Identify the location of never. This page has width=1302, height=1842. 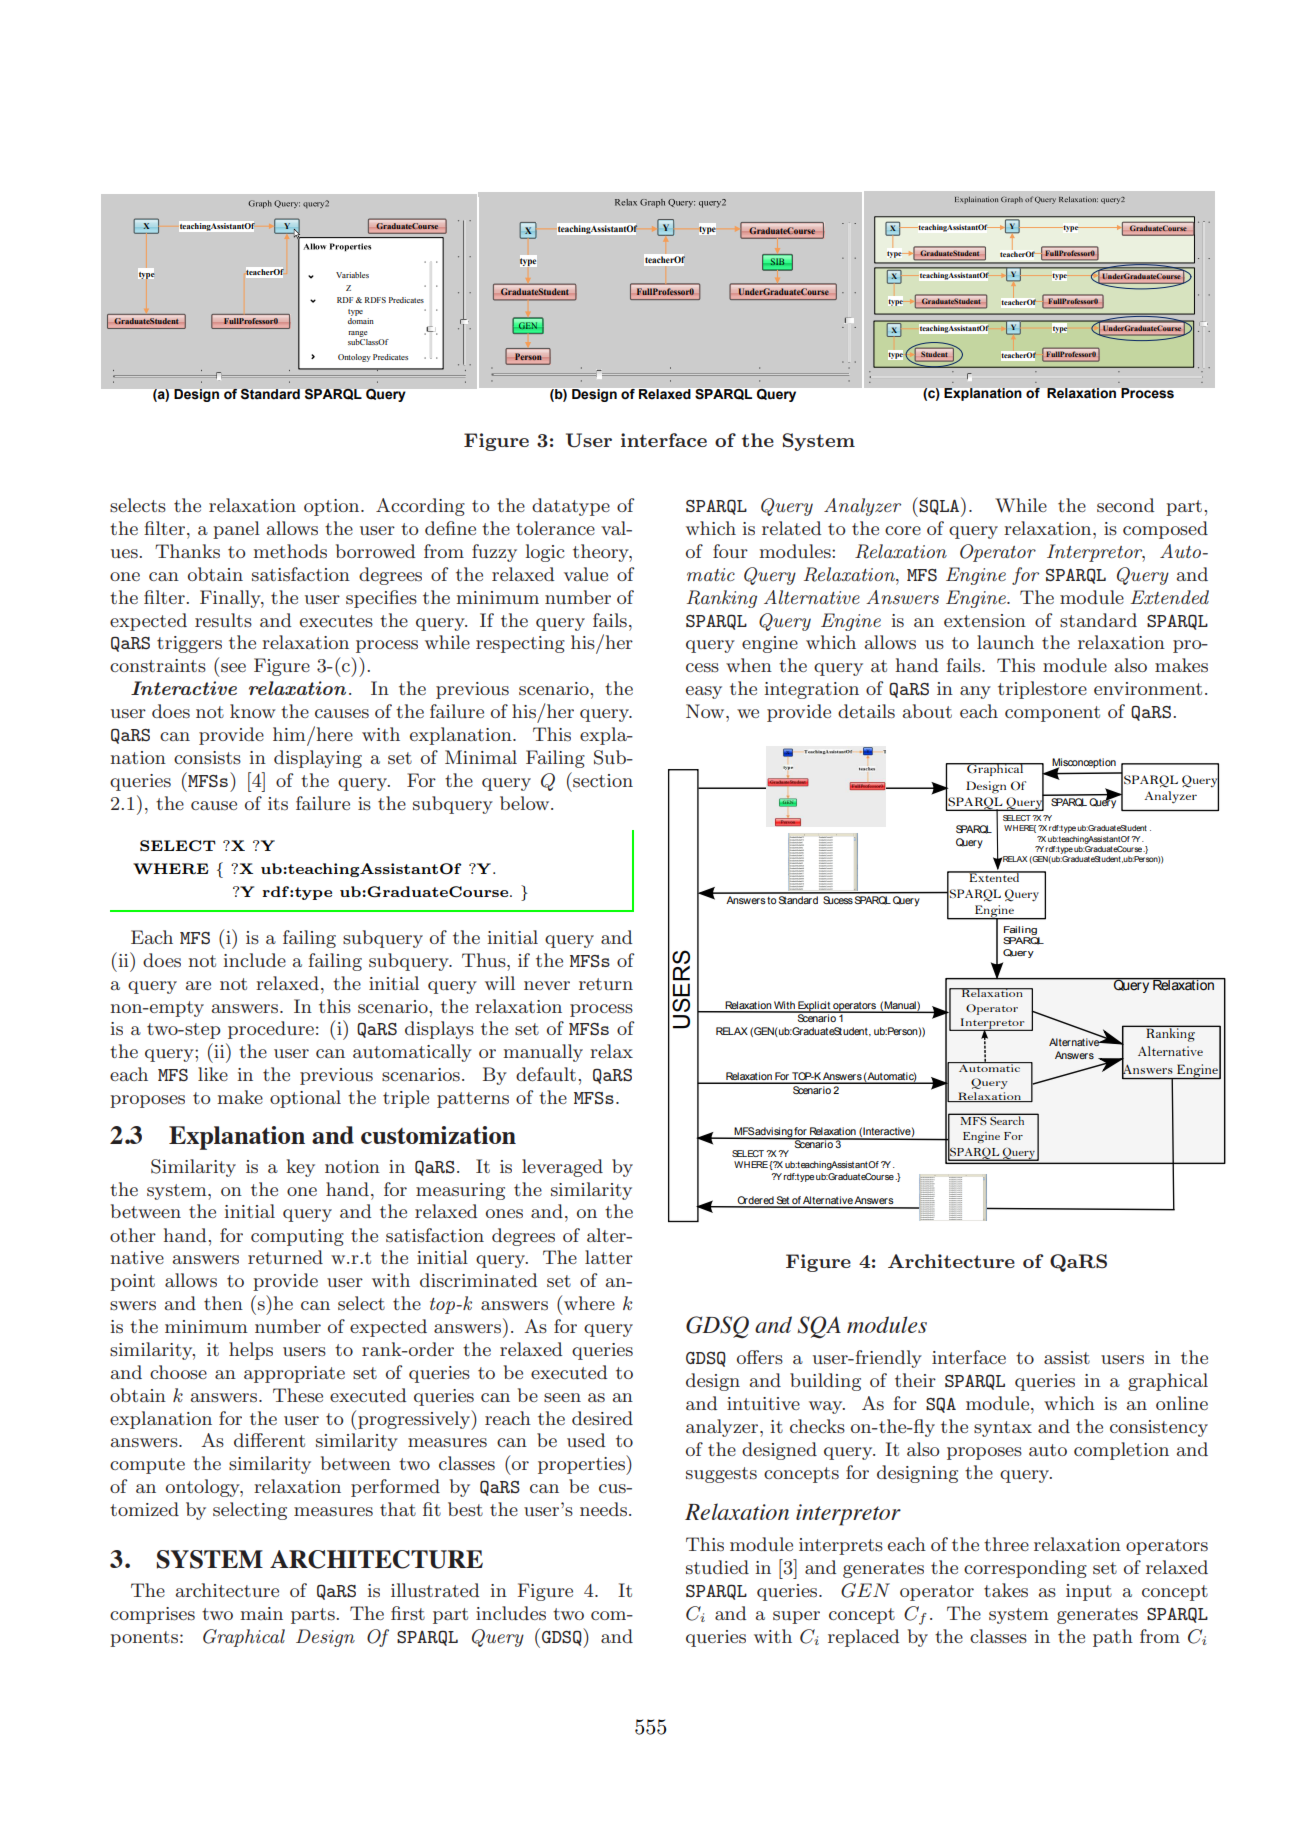
(547, 985).
